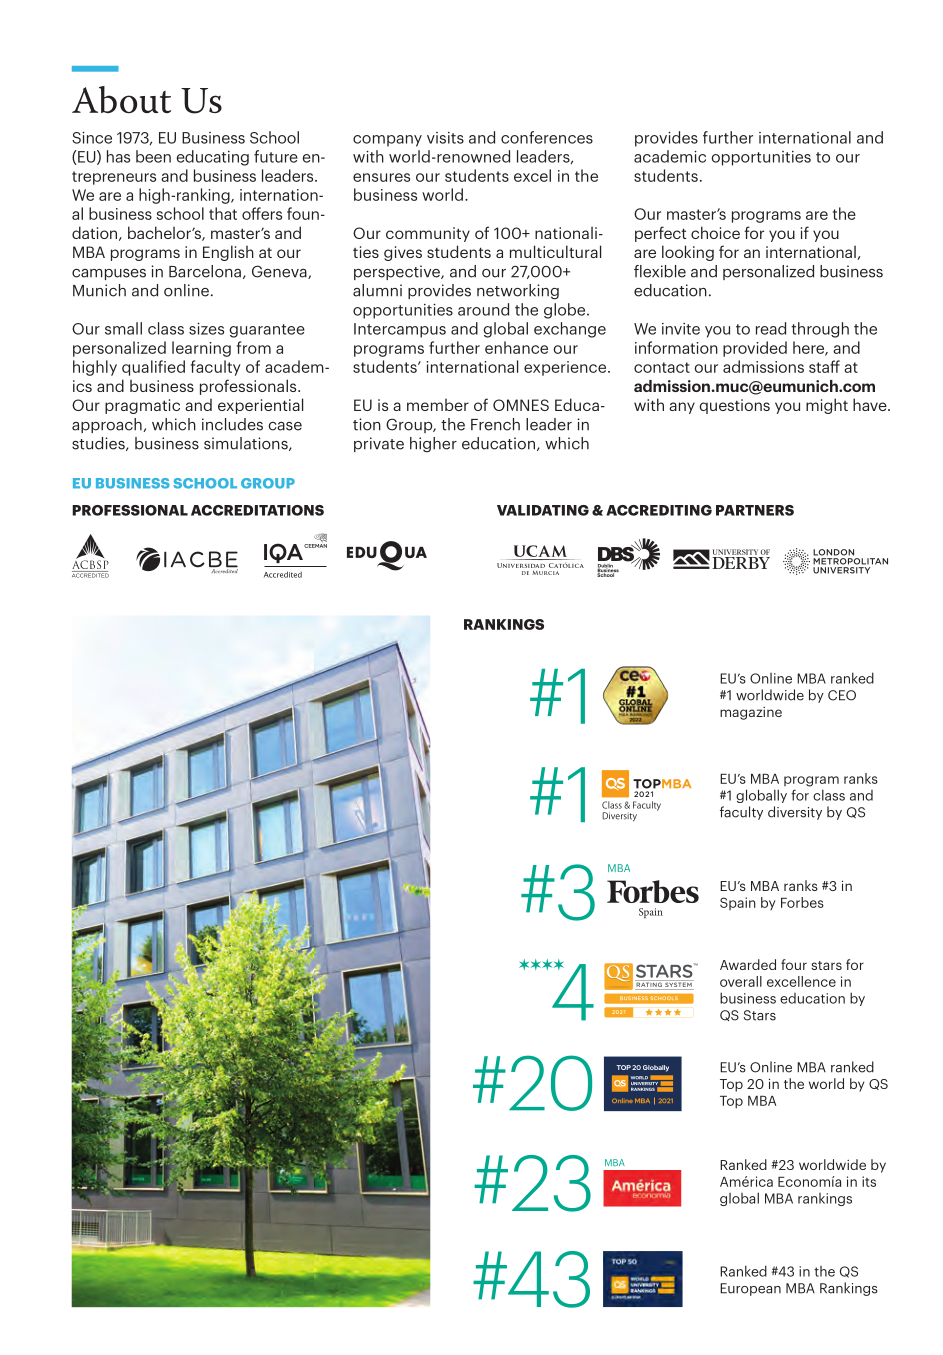  I want to click on Awarded, so click(748, 964).
